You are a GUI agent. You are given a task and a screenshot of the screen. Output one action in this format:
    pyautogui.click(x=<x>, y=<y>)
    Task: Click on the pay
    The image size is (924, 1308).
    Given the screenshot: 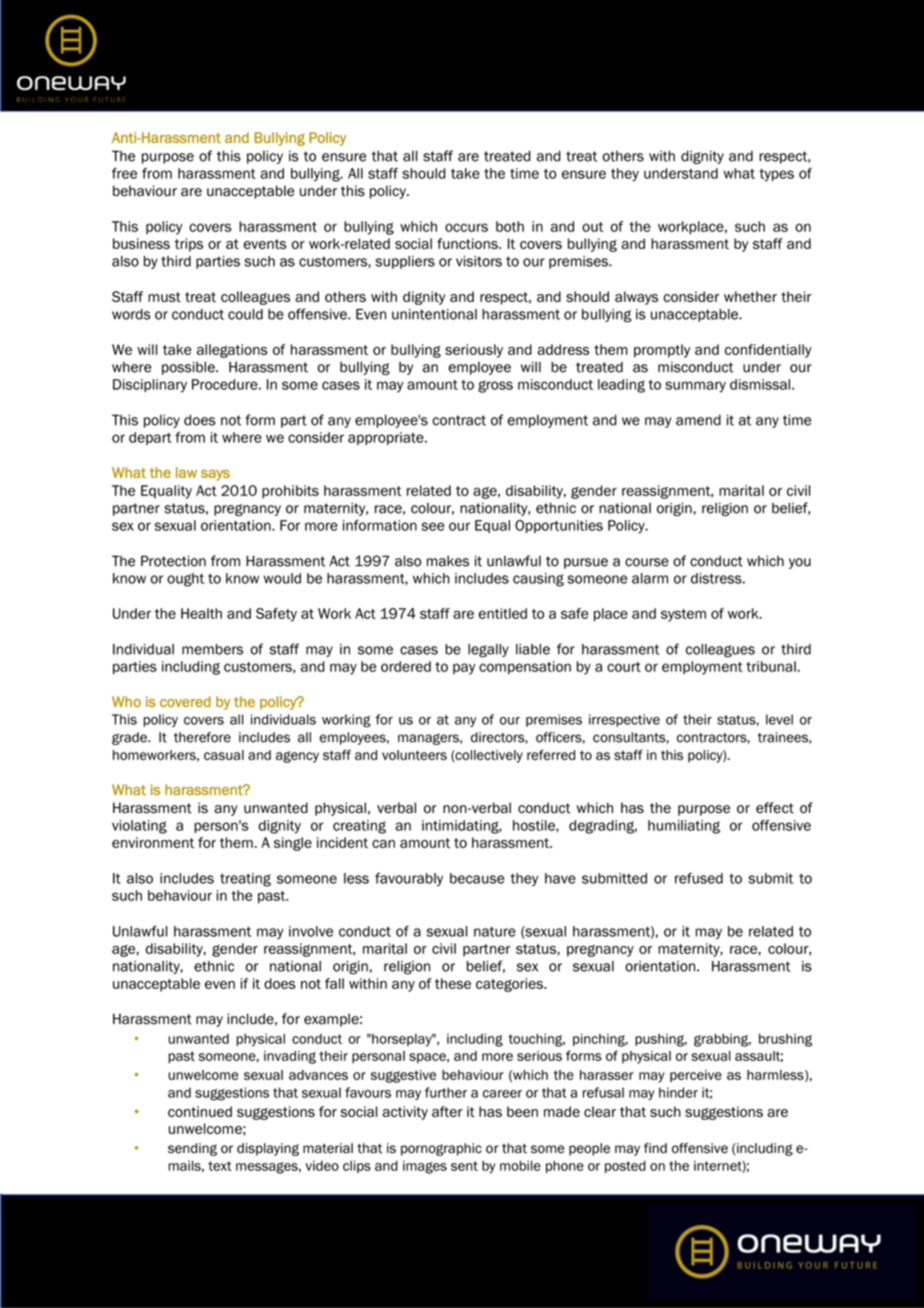 What is the action you would take?
    pyautogui.click(x=464, y=669)
